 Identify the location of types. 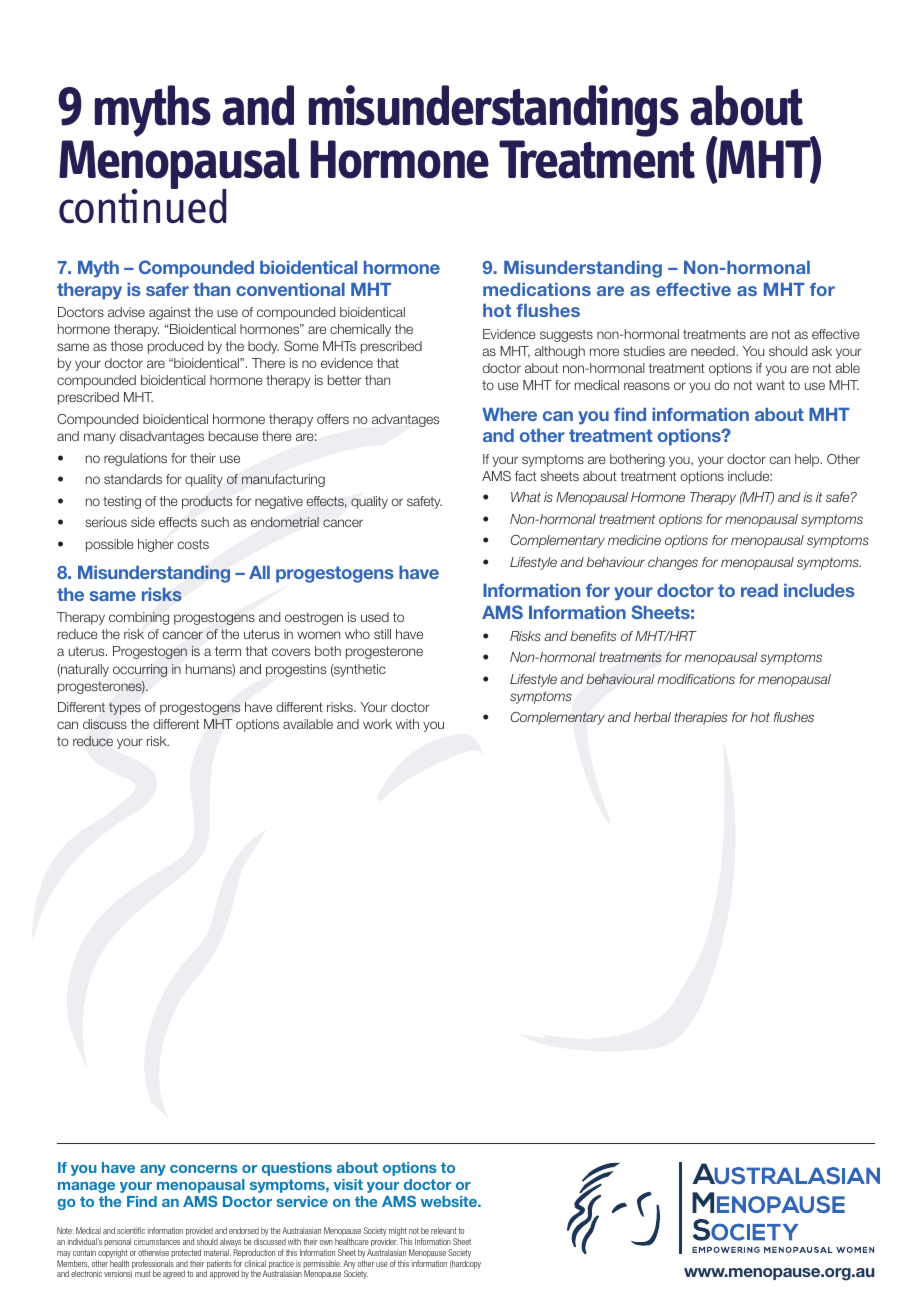
(125, 708).
